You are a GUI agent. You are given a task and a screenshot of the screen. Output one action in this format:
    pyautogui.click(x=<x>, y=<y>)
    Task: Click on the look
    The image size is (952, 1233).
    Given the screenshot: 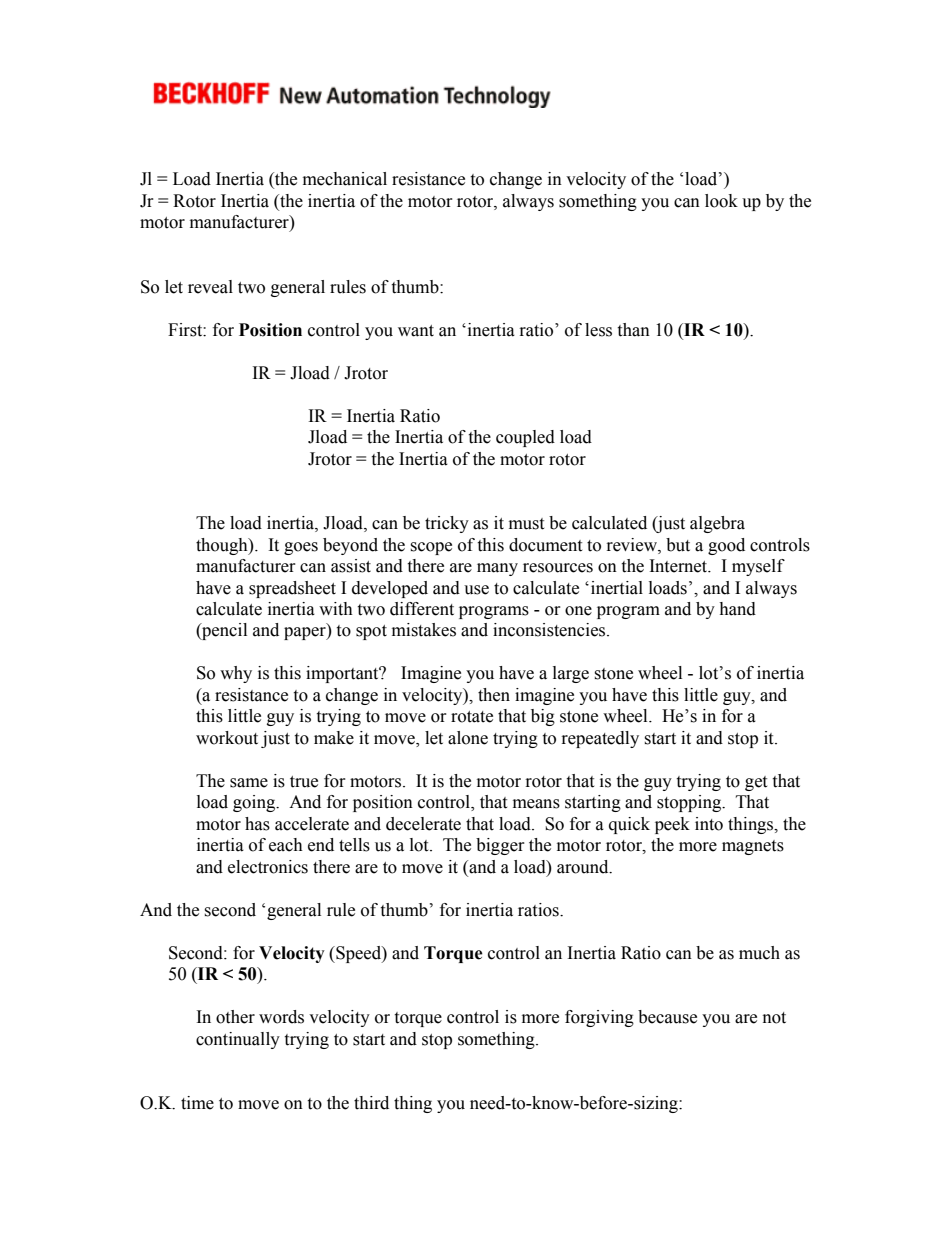 What is the action you would take?
    pyautogui.click(x=721, y=201)
